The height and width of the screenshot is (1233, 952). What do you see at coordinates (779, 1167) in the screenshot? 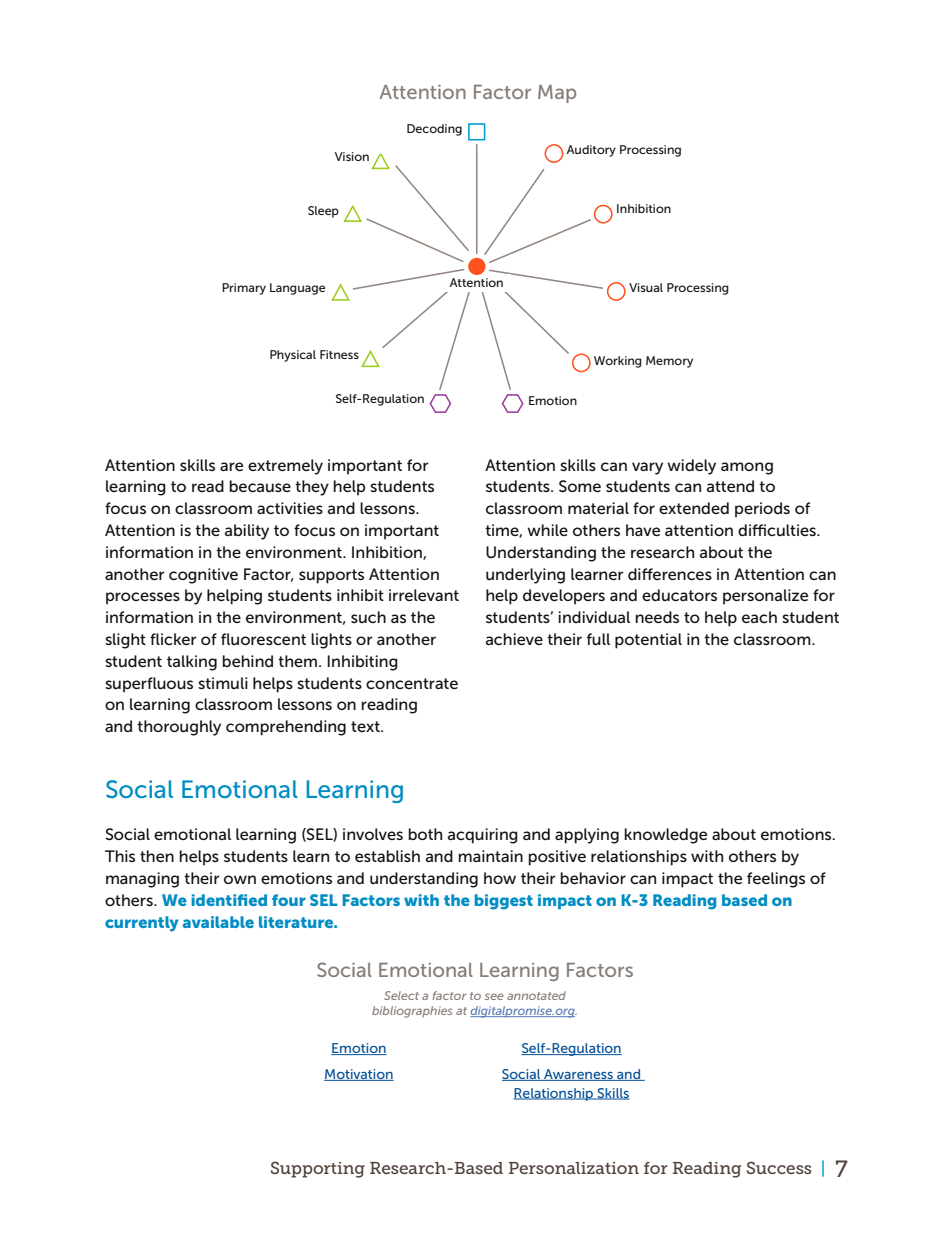
I see `Success` at bounding box center [779, 1167].
